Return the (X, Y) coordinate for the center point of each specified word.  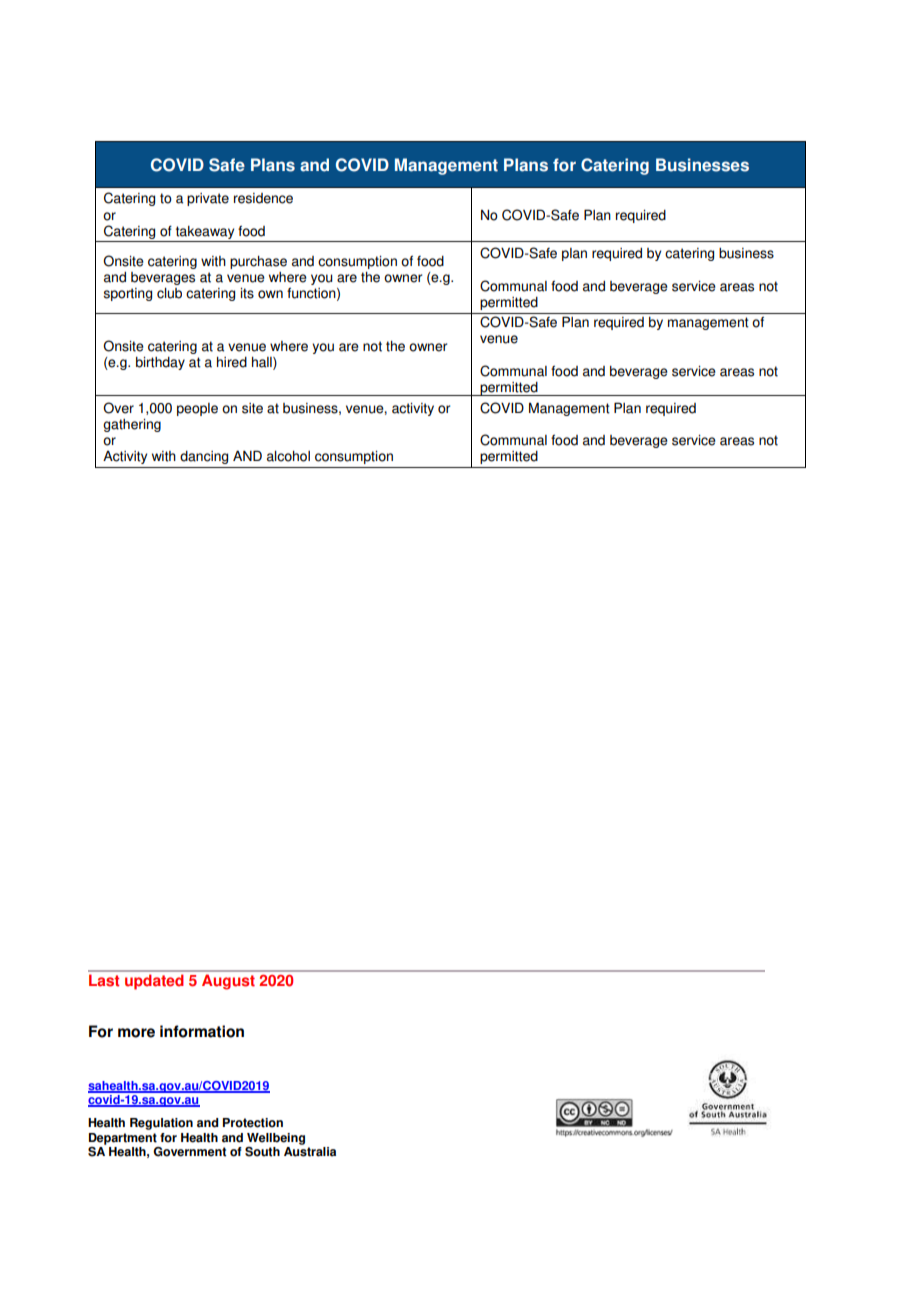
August (228, 982)
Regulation (161, 1124)
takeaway (205, 232)
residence (263, 198)
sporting (127, 294)
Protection (253, 1123)
